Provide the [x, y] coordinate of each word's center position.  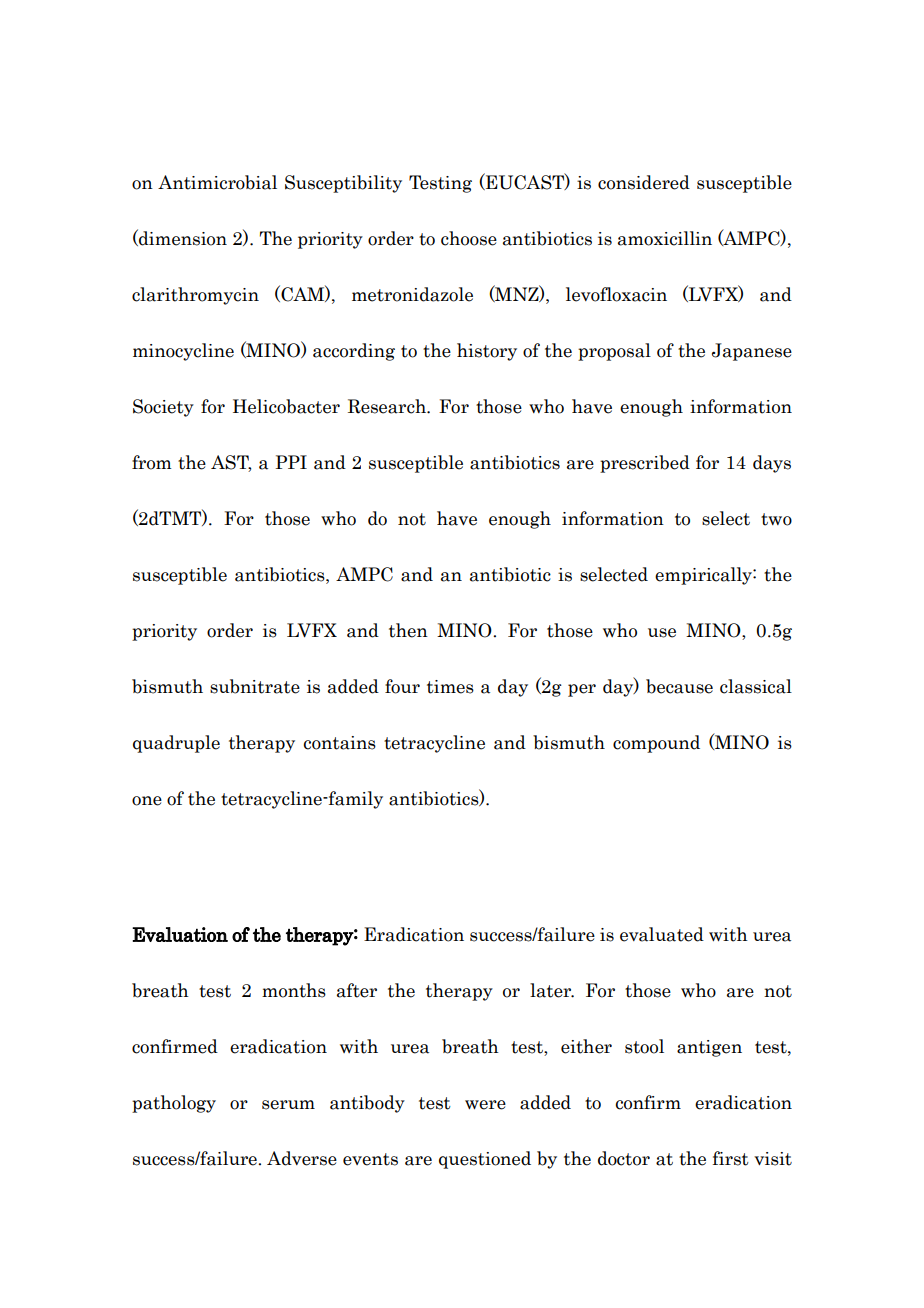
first [731, 1158]
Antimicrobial [217, 182]
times [450, 687]
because [679, 686]
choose [469, 238]
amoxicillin [665, 238]
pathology [174, 1104]
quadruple [176, 744]
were [485, 1105]
